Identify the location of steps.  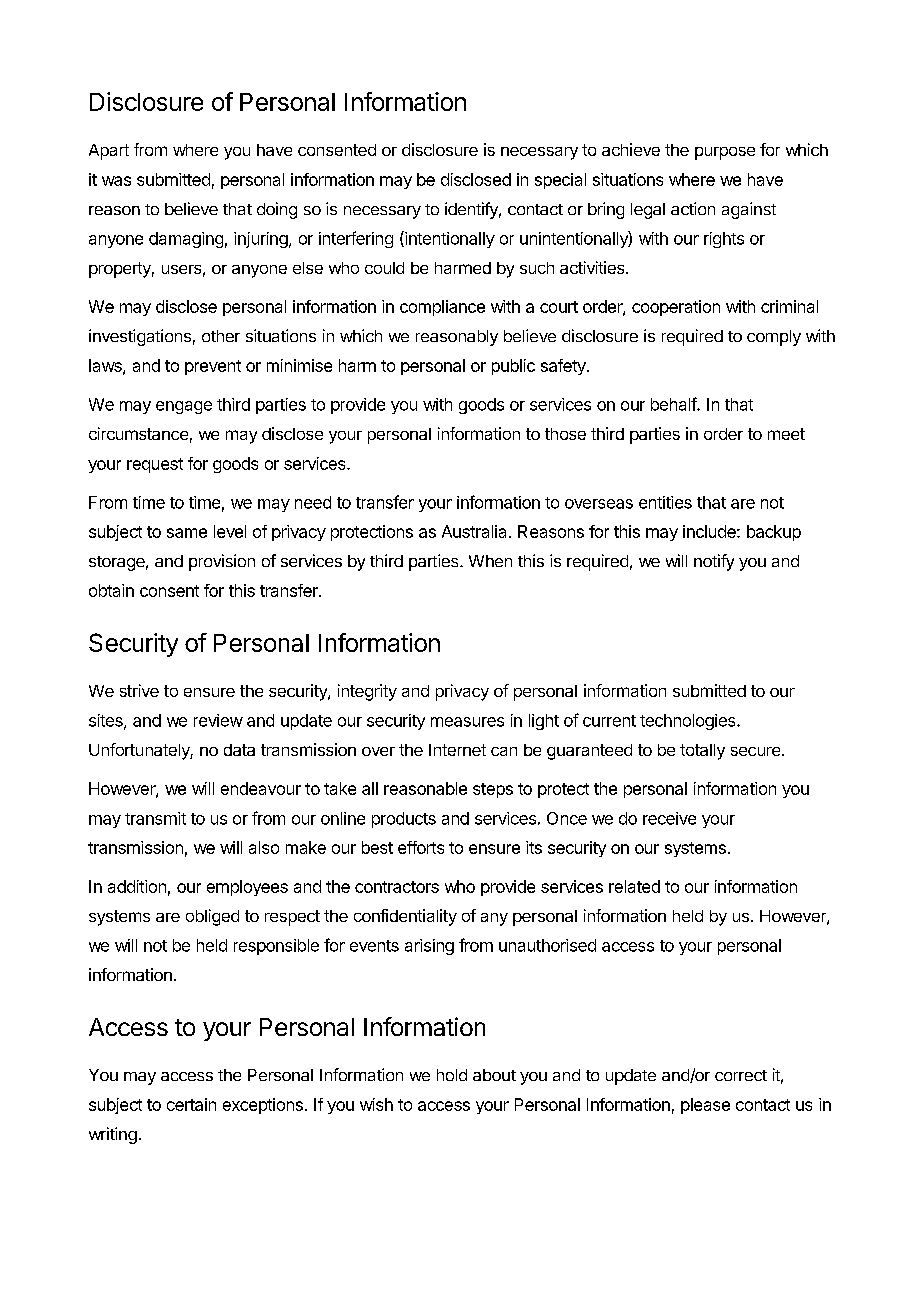
(493, 790).
